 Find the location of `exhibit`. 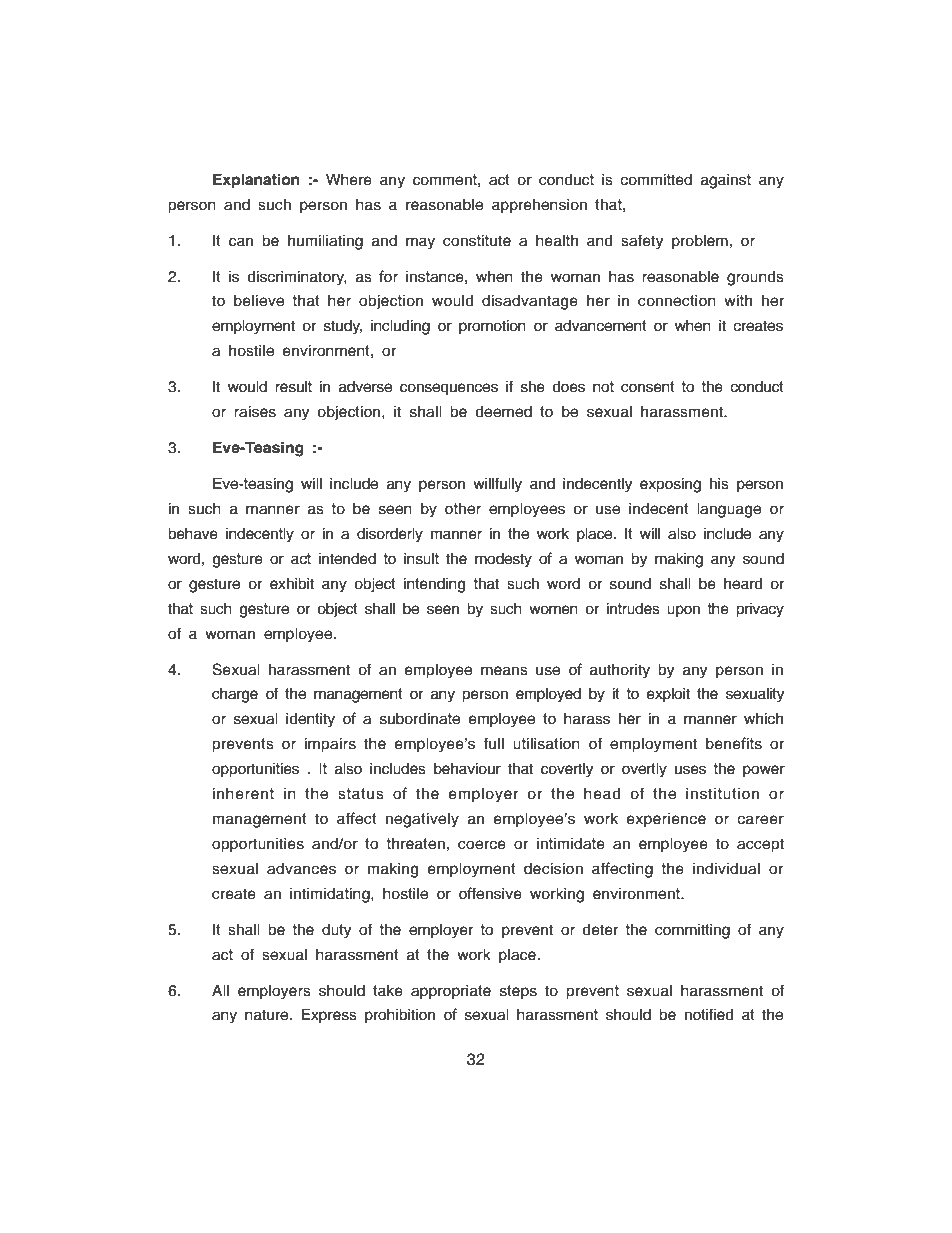

exhibit is located at coordinates (292, 584).
